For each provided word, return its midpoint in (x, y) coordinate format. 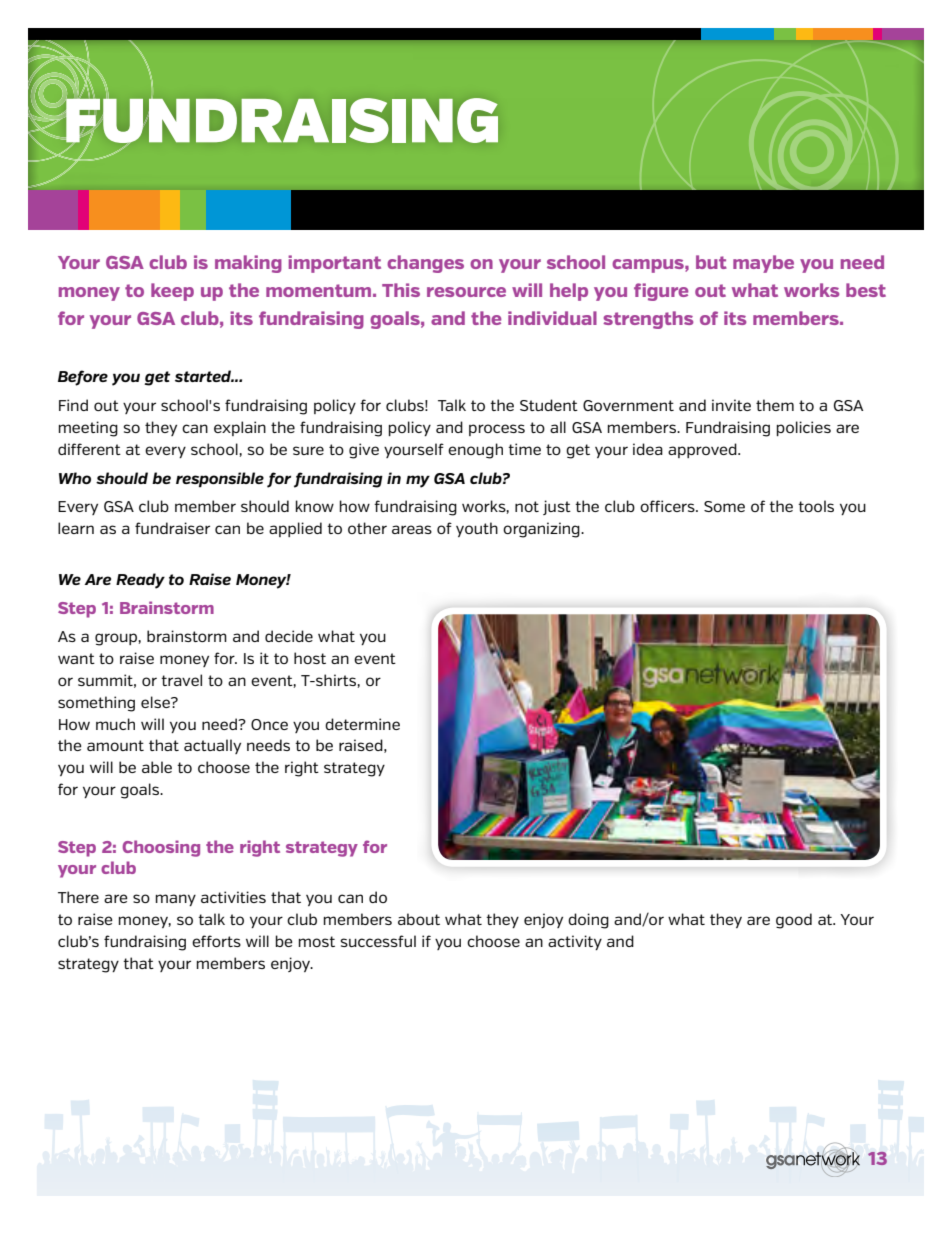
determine (362, 724)
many (176, 900)
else (156, 702)
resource (466, 292)
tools (816, 506)
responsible (220, 479)
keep (172, 292)
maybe (763, 264)
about (419, 919)
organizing (542, 530)
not (527, 506)
